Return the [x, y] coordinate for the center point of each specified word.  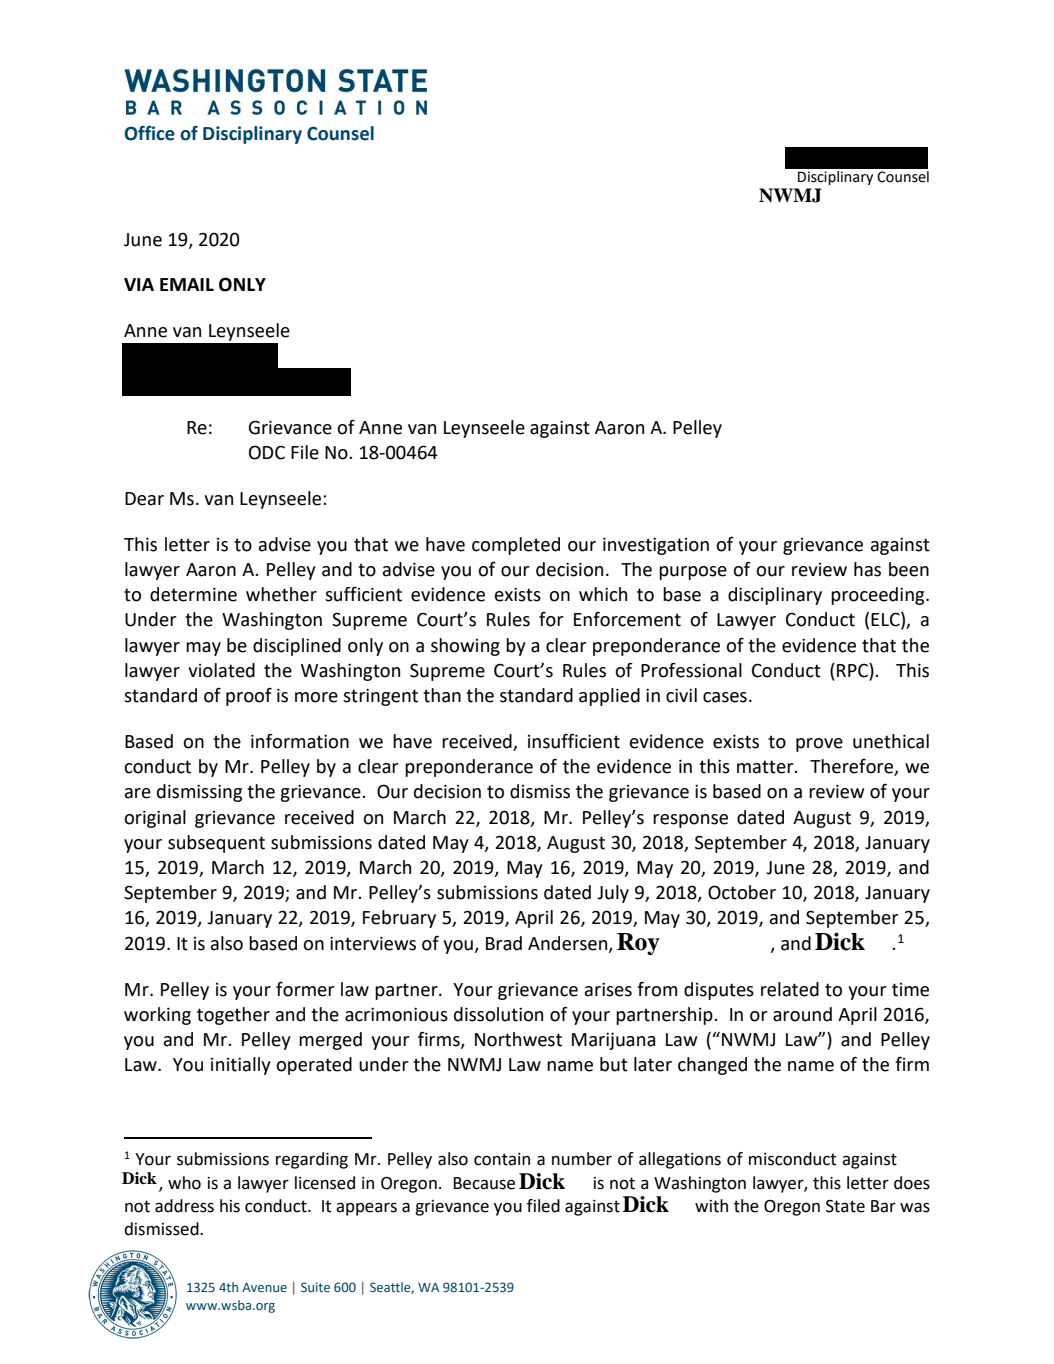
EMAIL [187, 284]
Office [149, 133]
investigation [656, 546]
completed [516, 546]
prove [819, 745]
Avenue [264, 1287]
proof [249, 697]
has [867, 569]
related [790, 989]
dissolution [498, 1014]
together [233, 1016]
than [442, 695]
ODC [267, 452]
